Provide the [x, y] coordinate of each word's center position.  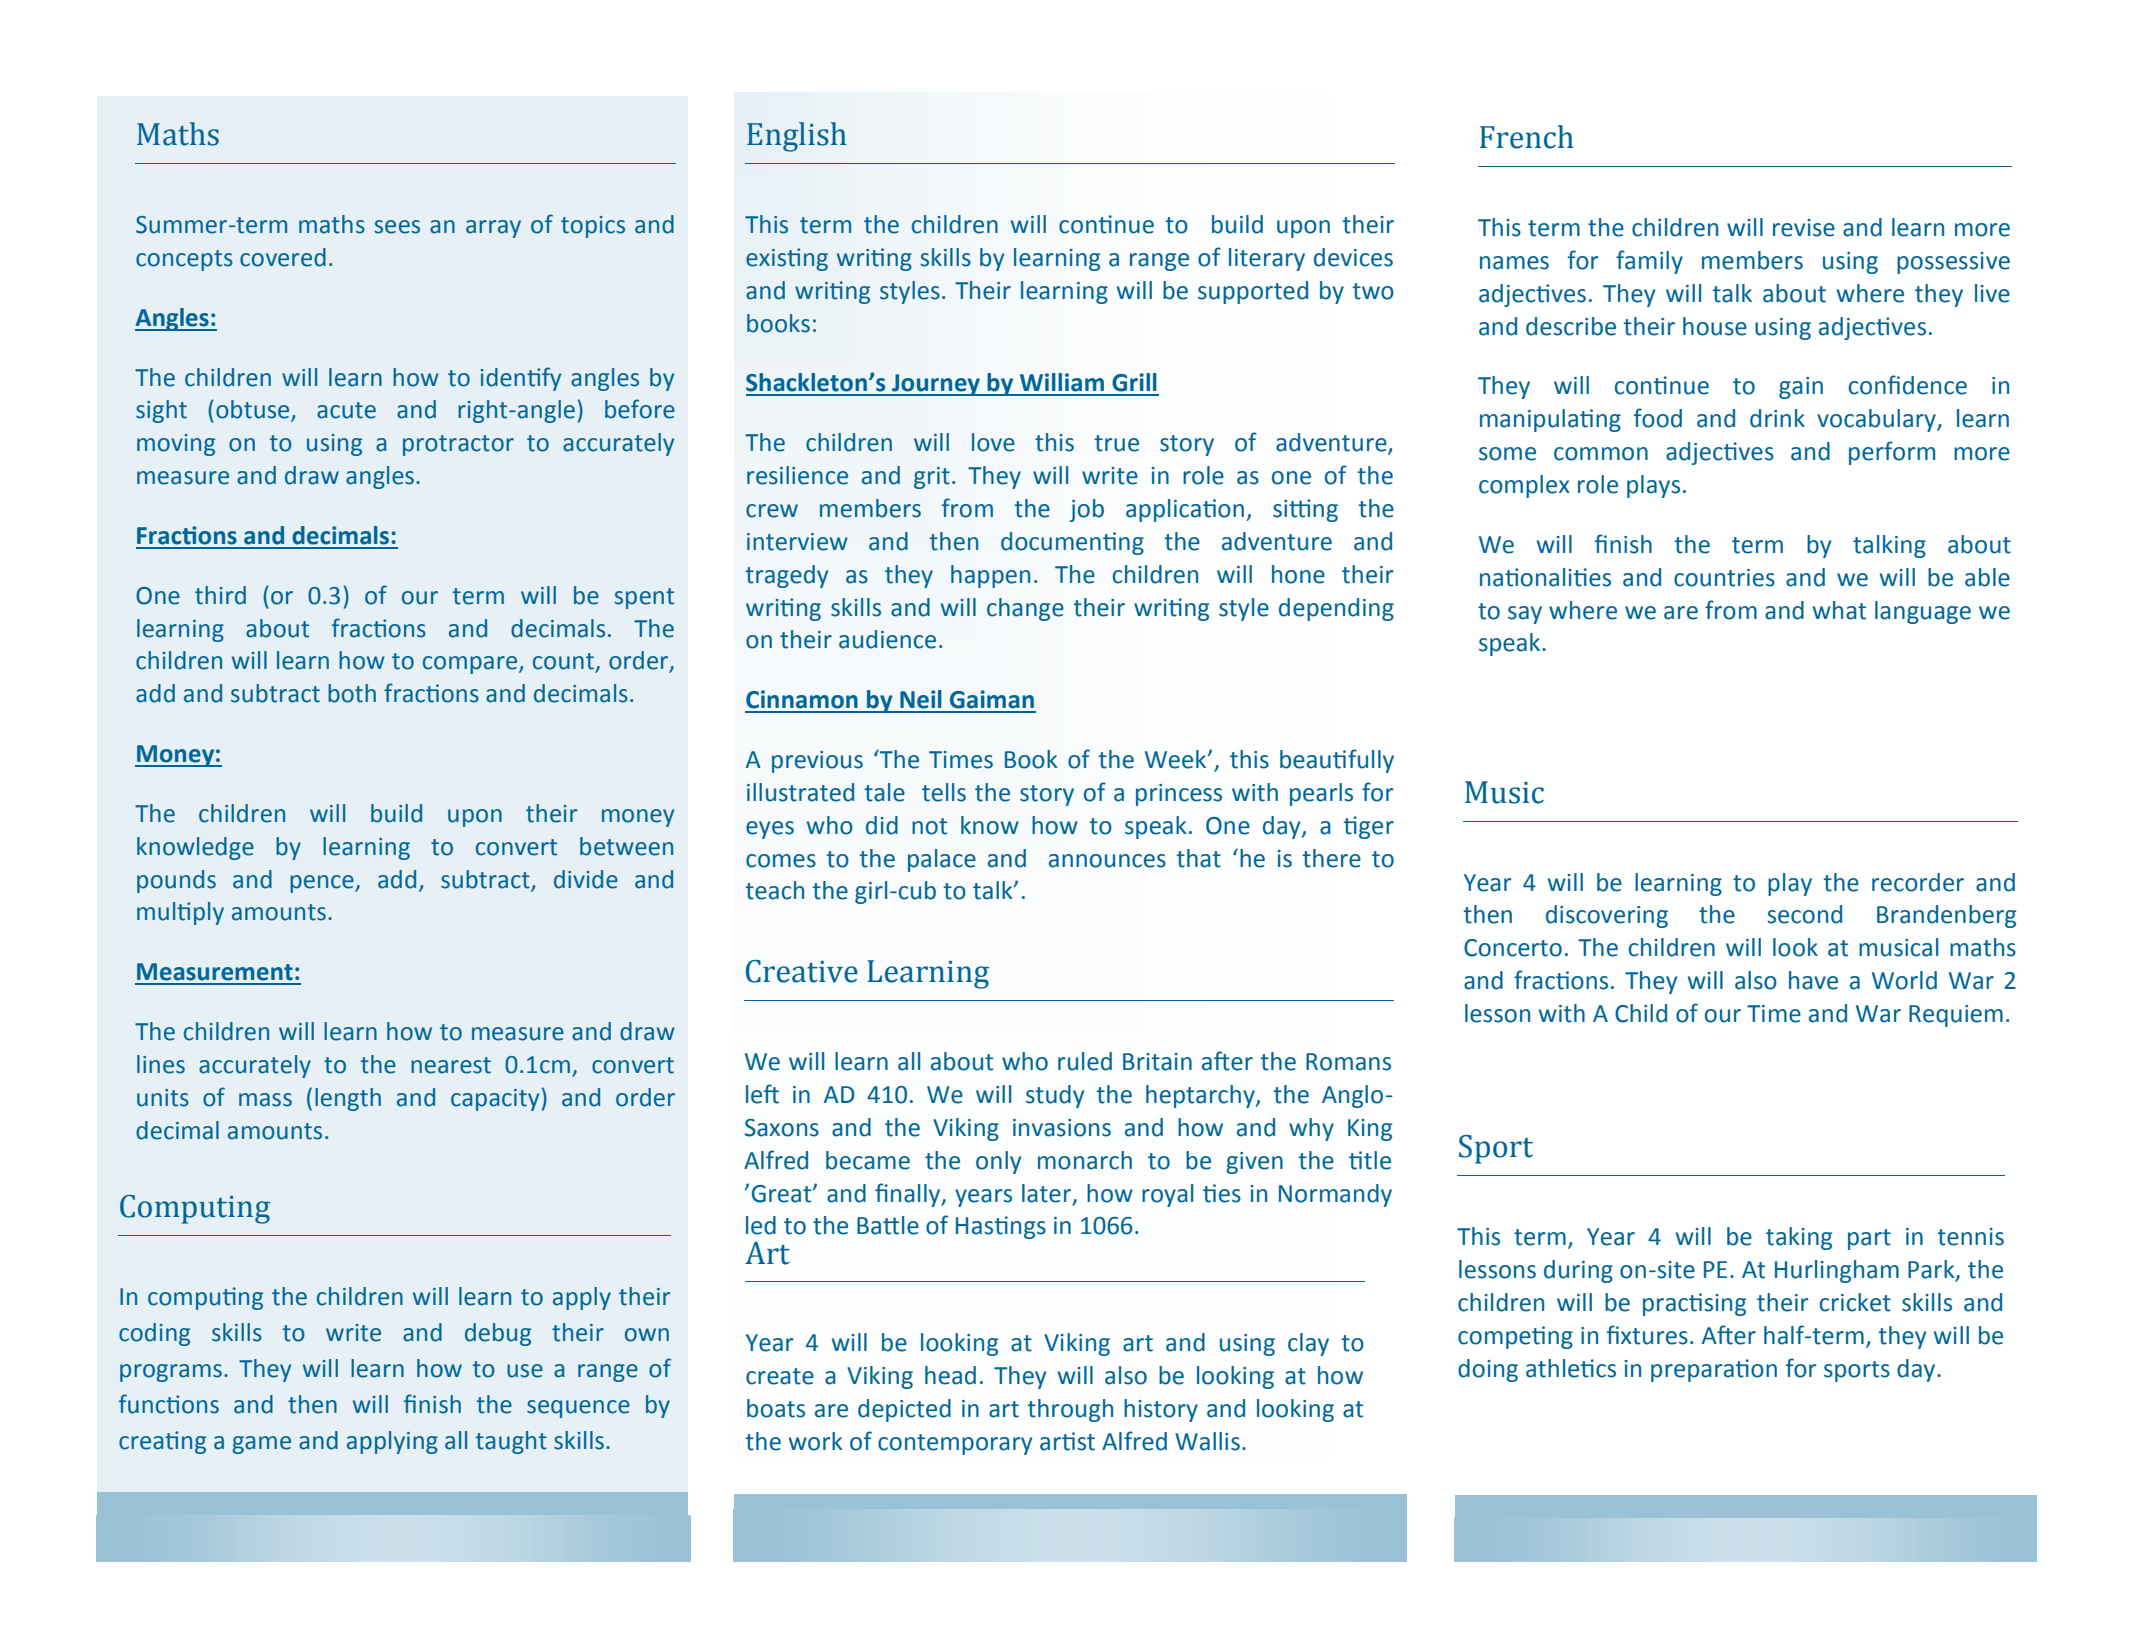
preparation [1714, 1370]
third [220, 595]
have [1813, 980]
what [1839, 610]
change [1025, 609]
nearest [451, 1065]
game [261, 1445]
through [1070, 1410]
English [797, 137]
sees [397, 227]
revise [1804, 228]
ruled [1085, 1061]
